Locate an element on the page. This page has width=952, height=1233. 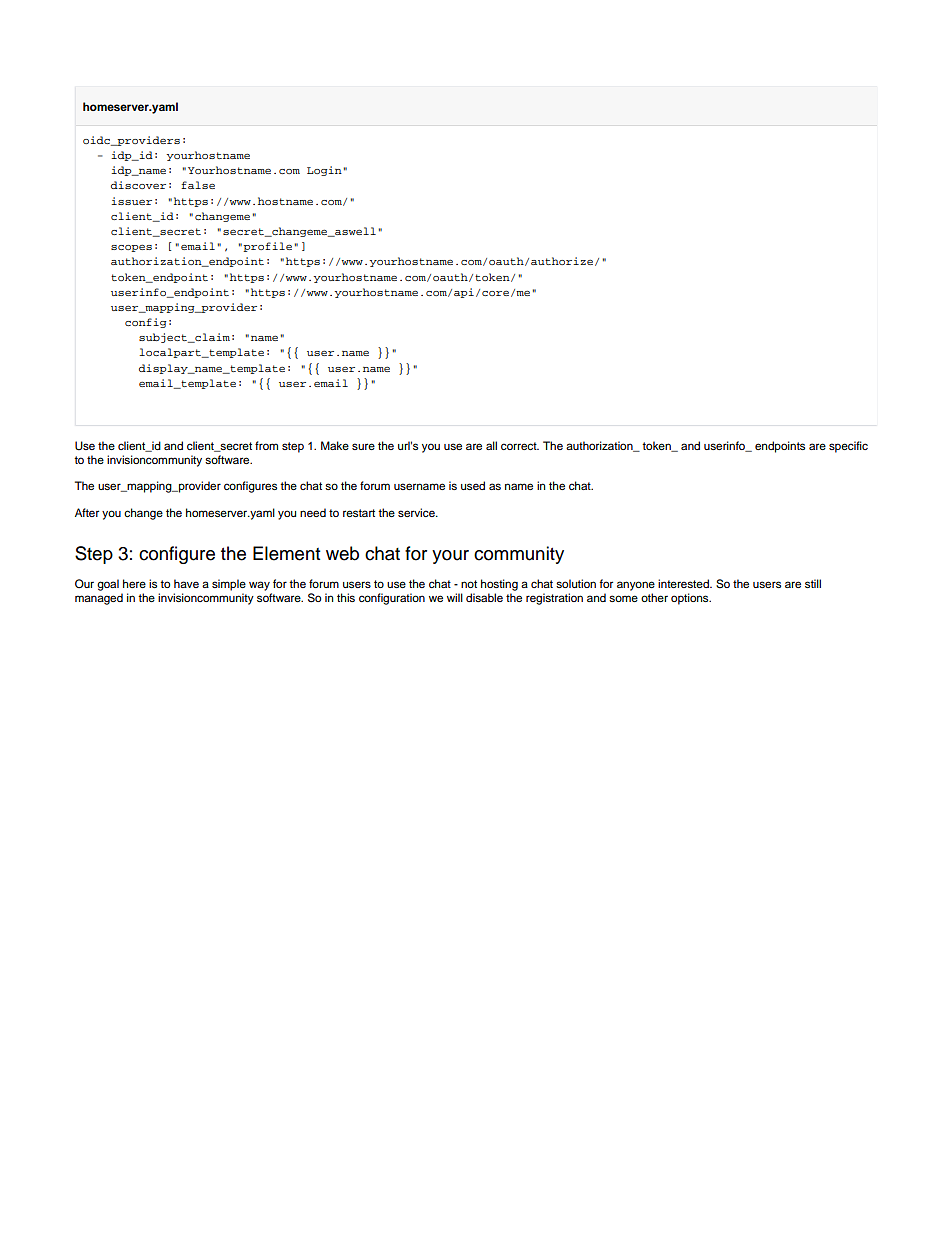
Login is located at coordinates (324, 171).
